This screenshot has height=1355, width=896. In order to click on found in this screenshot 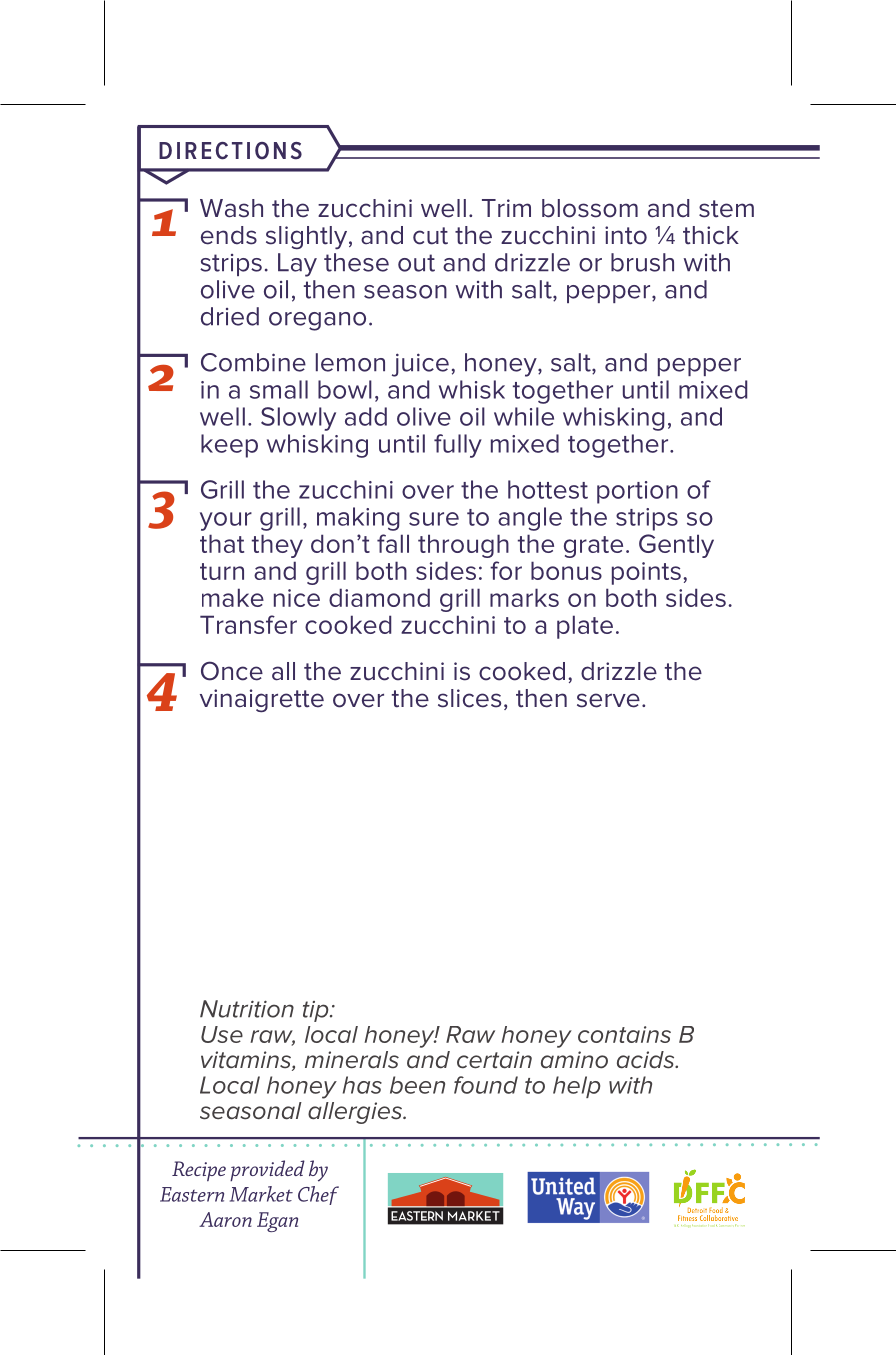, I will do `click(486, 1085)`.
